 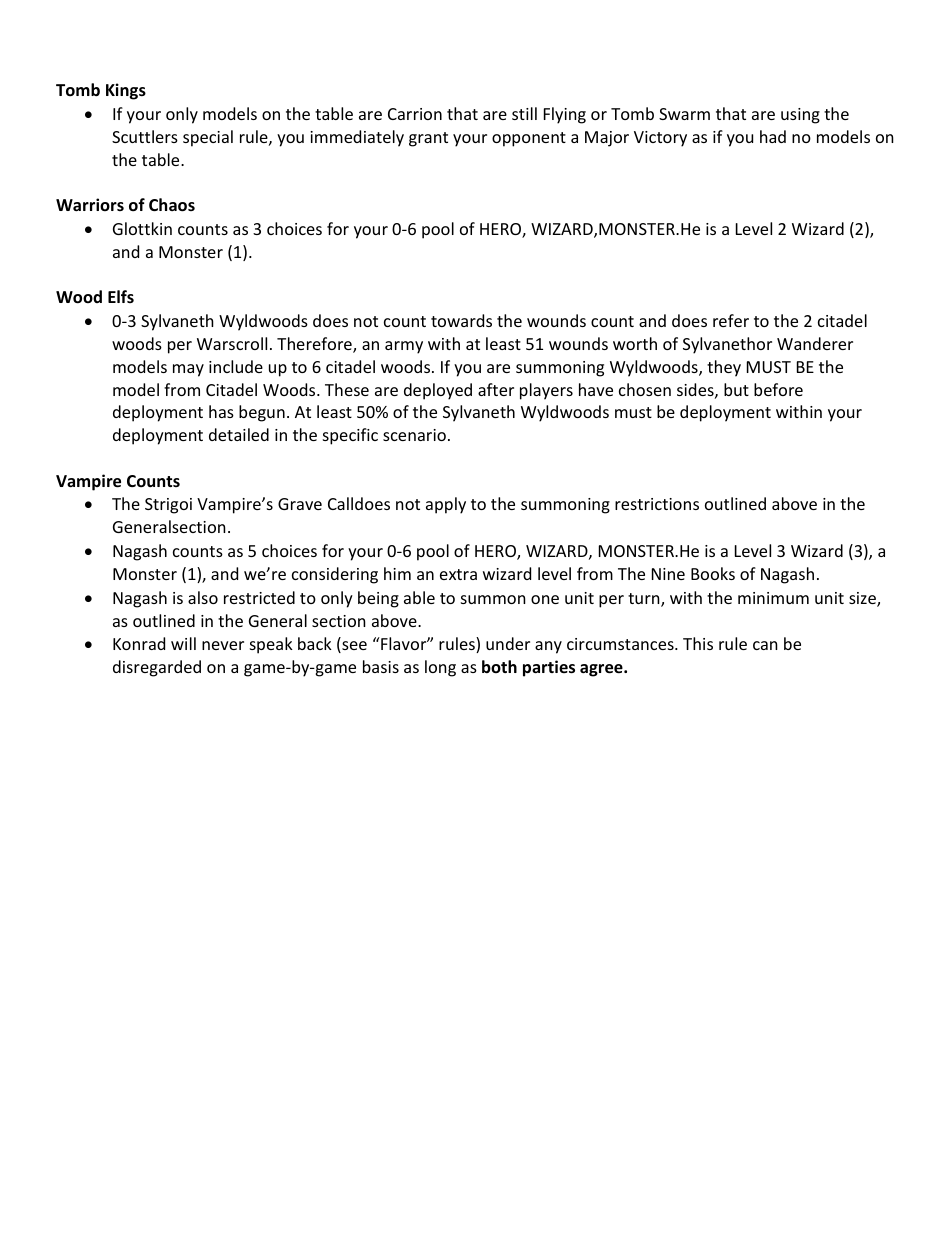 I want to click on apply, so click(x=446, y=505).
